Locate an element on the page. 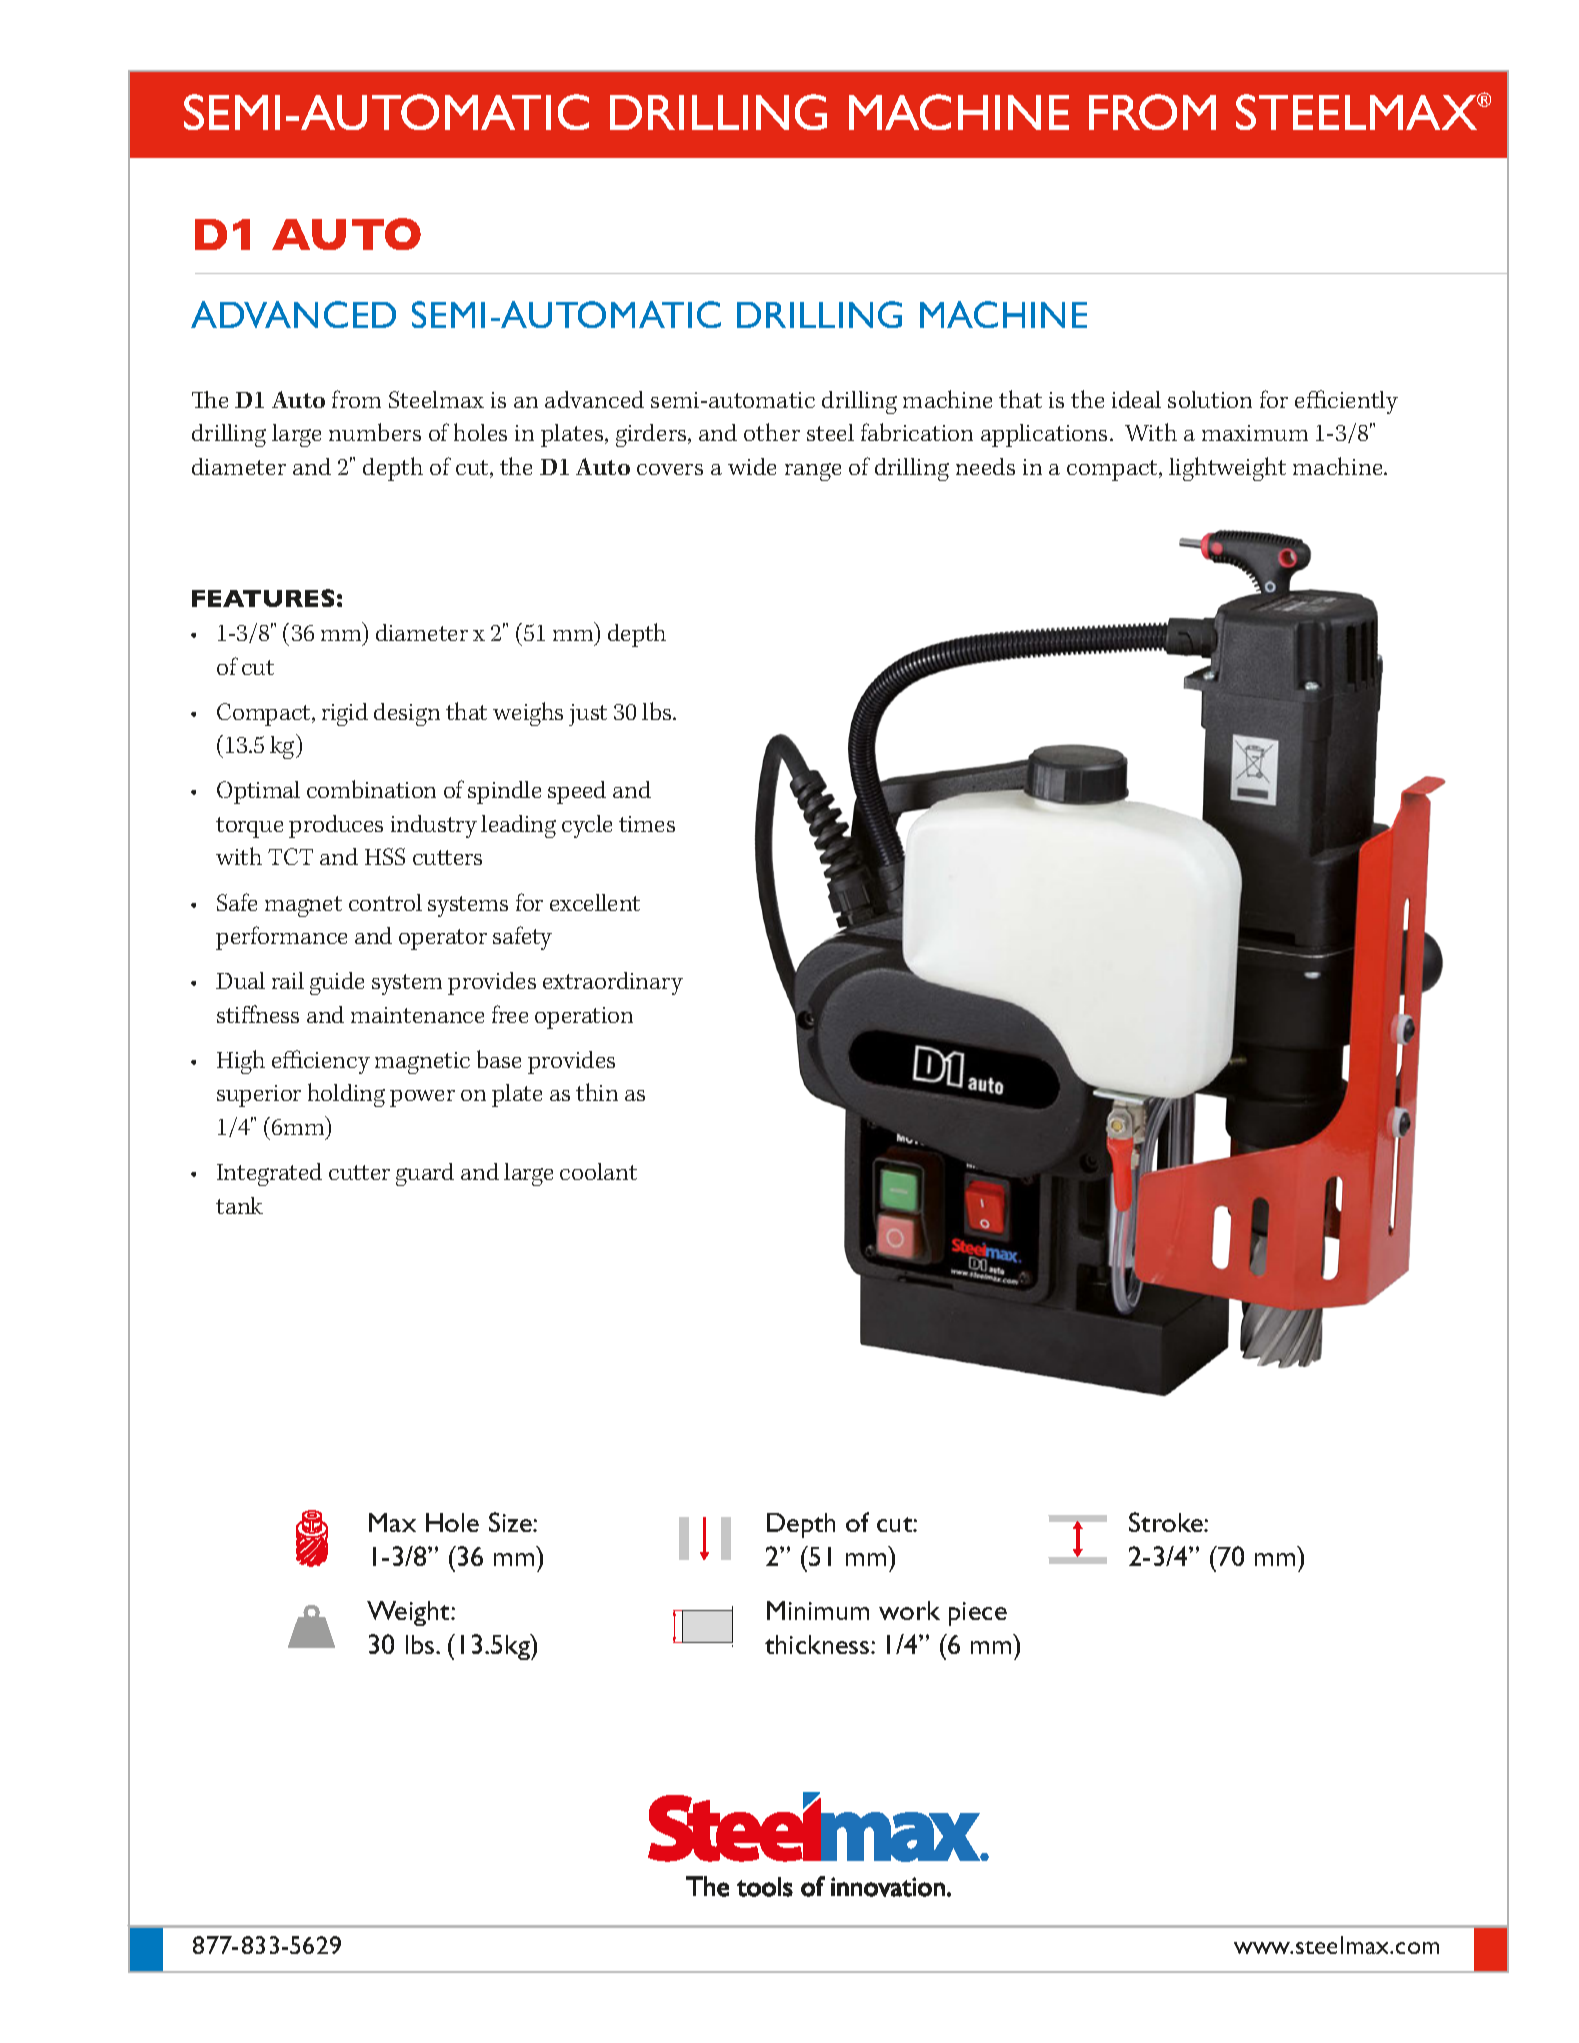  numbers is located at coordinates (375, 432).
